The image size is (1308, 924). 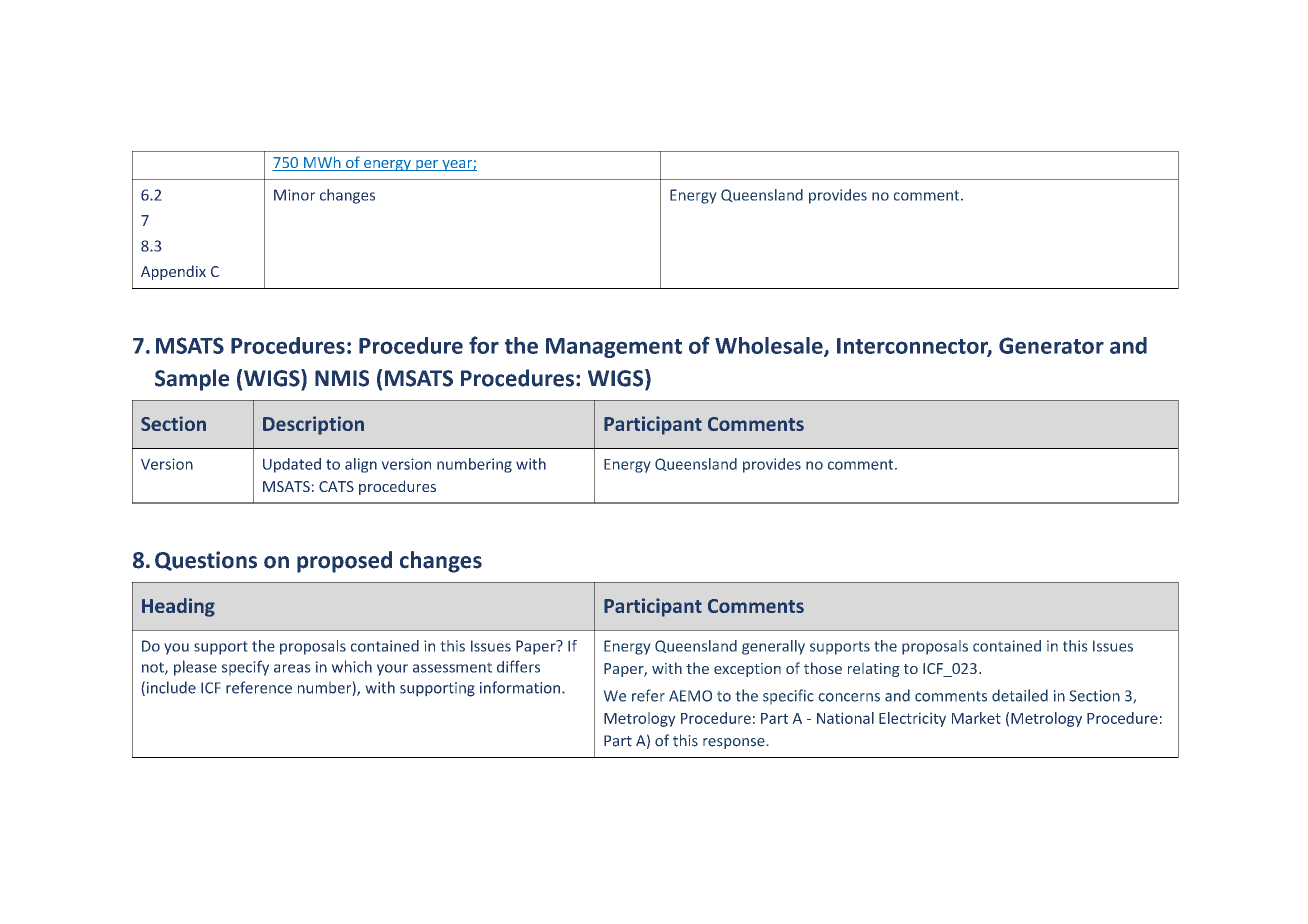 I want to click on response, so click(x=735, y=743).
